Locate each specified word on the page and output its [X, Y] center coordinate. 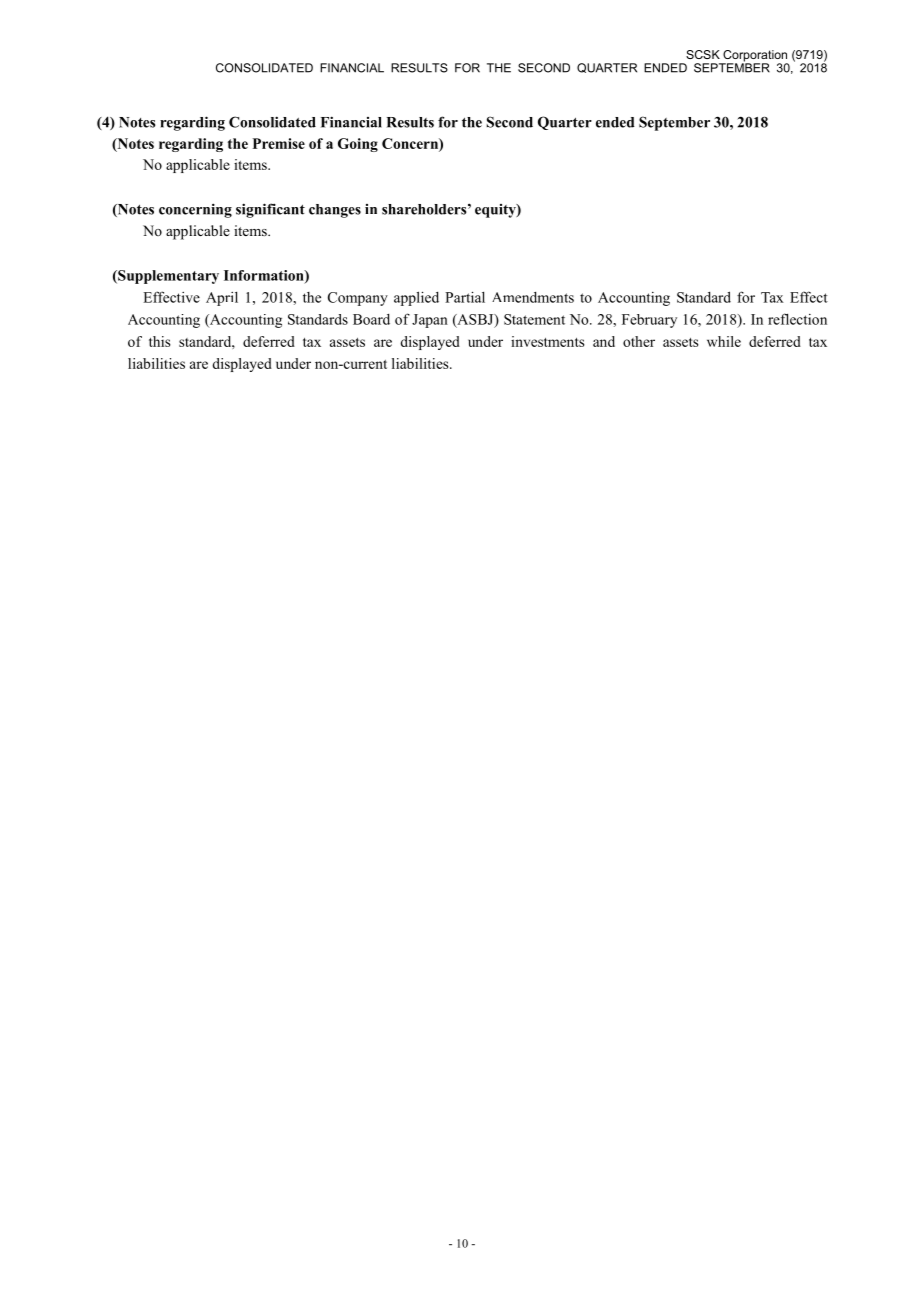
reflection [797, 319]
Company [358, 299]
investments [547, 341]
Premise [279, 143]
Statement [534, 319]
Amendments [533, 297]
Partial [465, 297]
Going [358, 145]
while [724, 341]
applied [416, 298]
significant [270, 210]
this [159, 341]
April [222, 299]
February [649, 321]
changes [335, 211]
